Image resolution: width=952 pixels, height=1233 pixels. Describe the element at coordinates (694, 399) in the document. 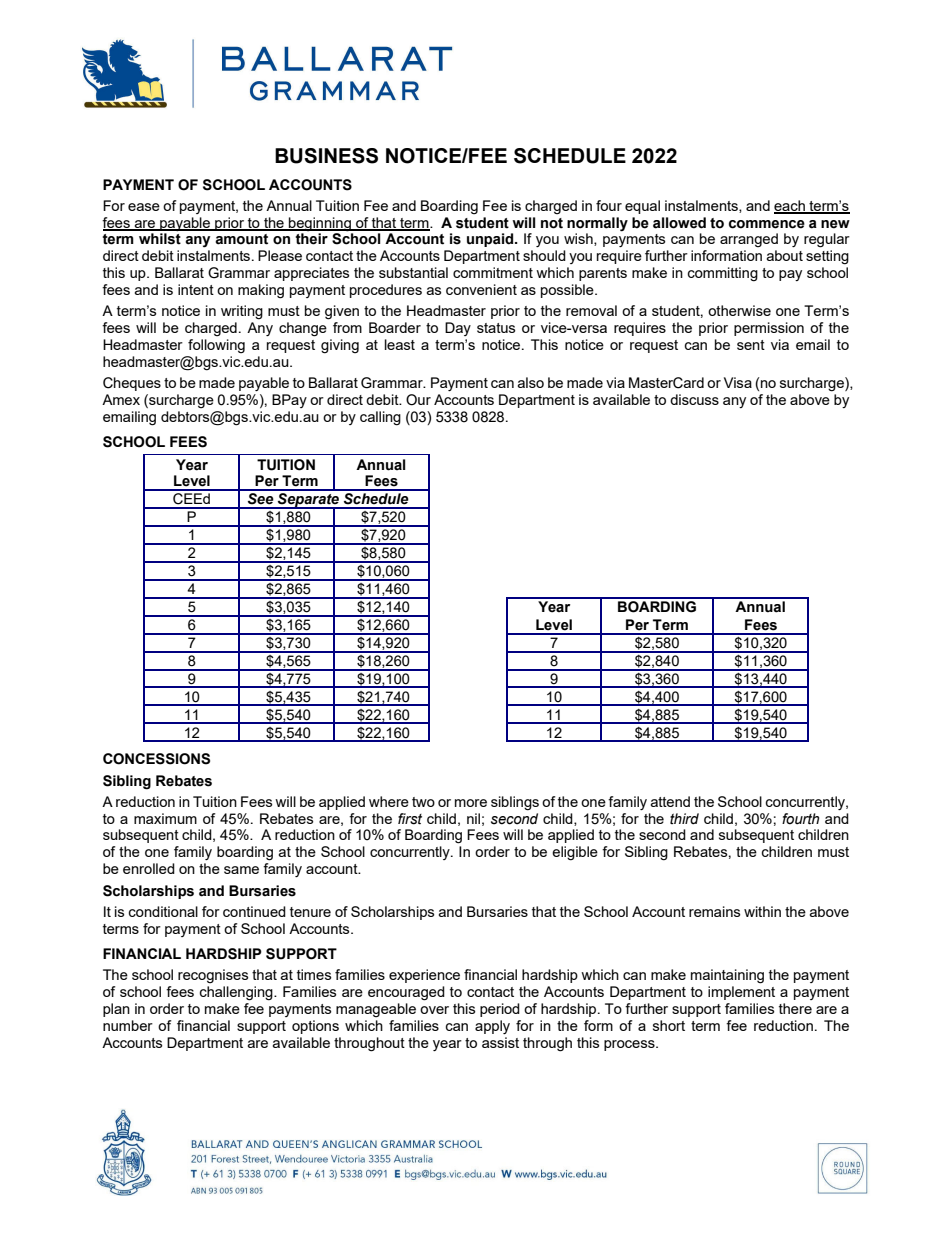

I see `discuss` at that location.
